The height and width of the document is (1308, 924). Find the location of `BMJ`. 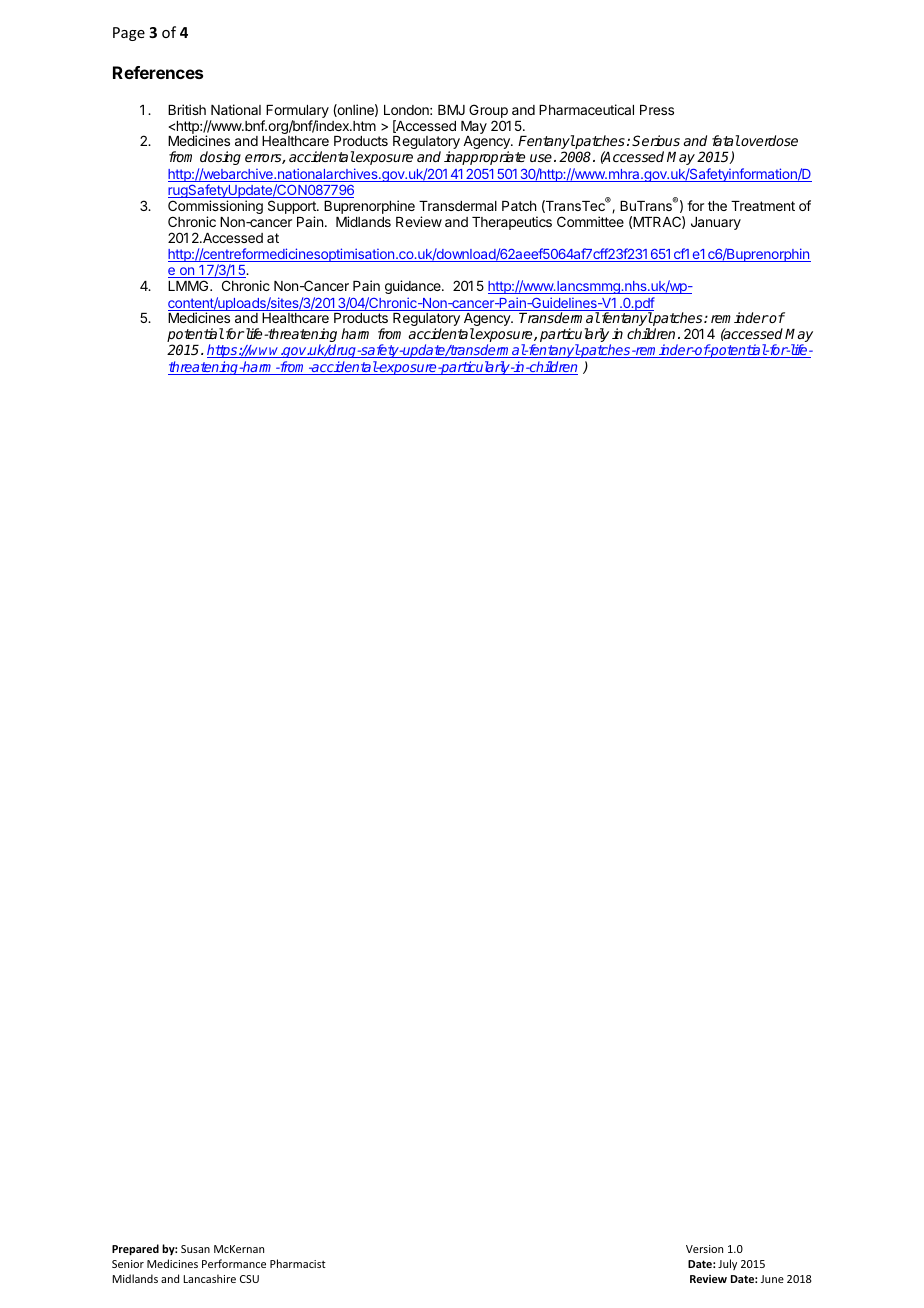

BMJ is located at coordinates (451, 110).
